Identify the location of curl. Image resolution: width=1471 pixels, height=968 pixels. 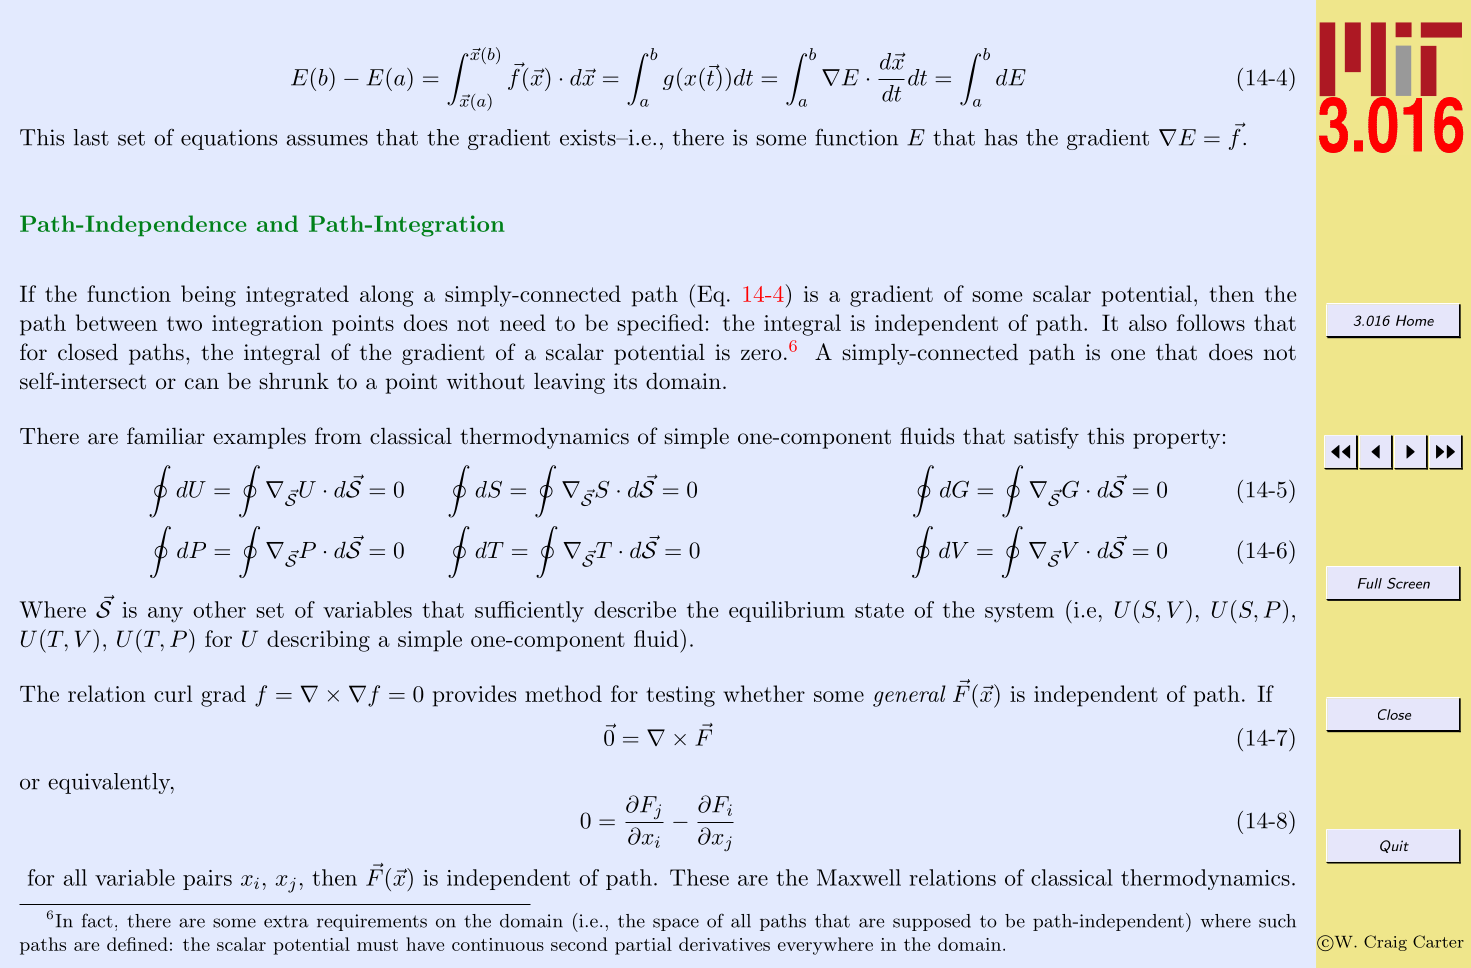
(173, 693).
